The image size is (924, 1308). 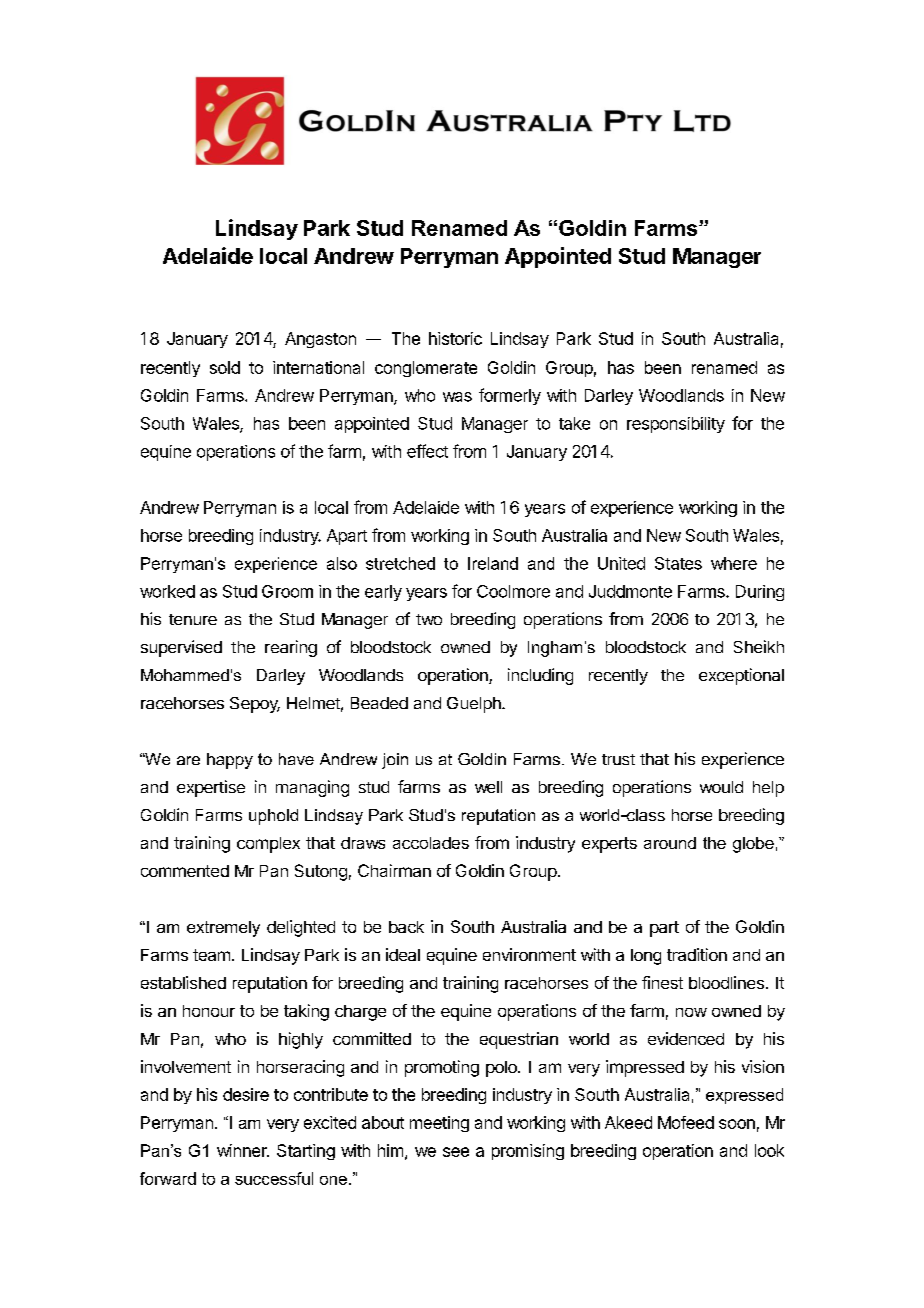 What do you see at coordinates (455, 338) in the page?
I see `historic` at bounding box center [455, 338].
